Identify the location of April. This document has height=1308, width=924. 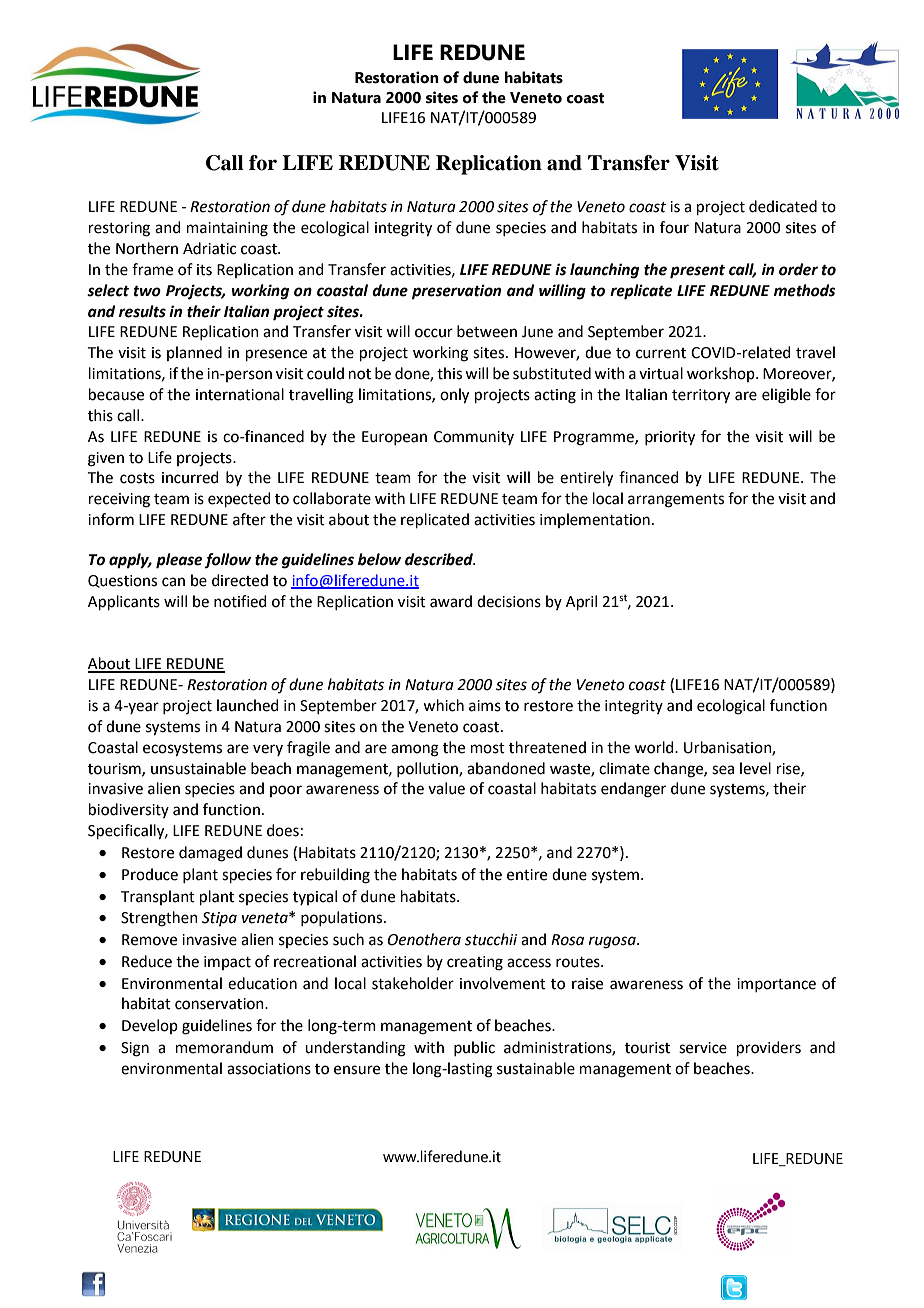
(581, 602).
